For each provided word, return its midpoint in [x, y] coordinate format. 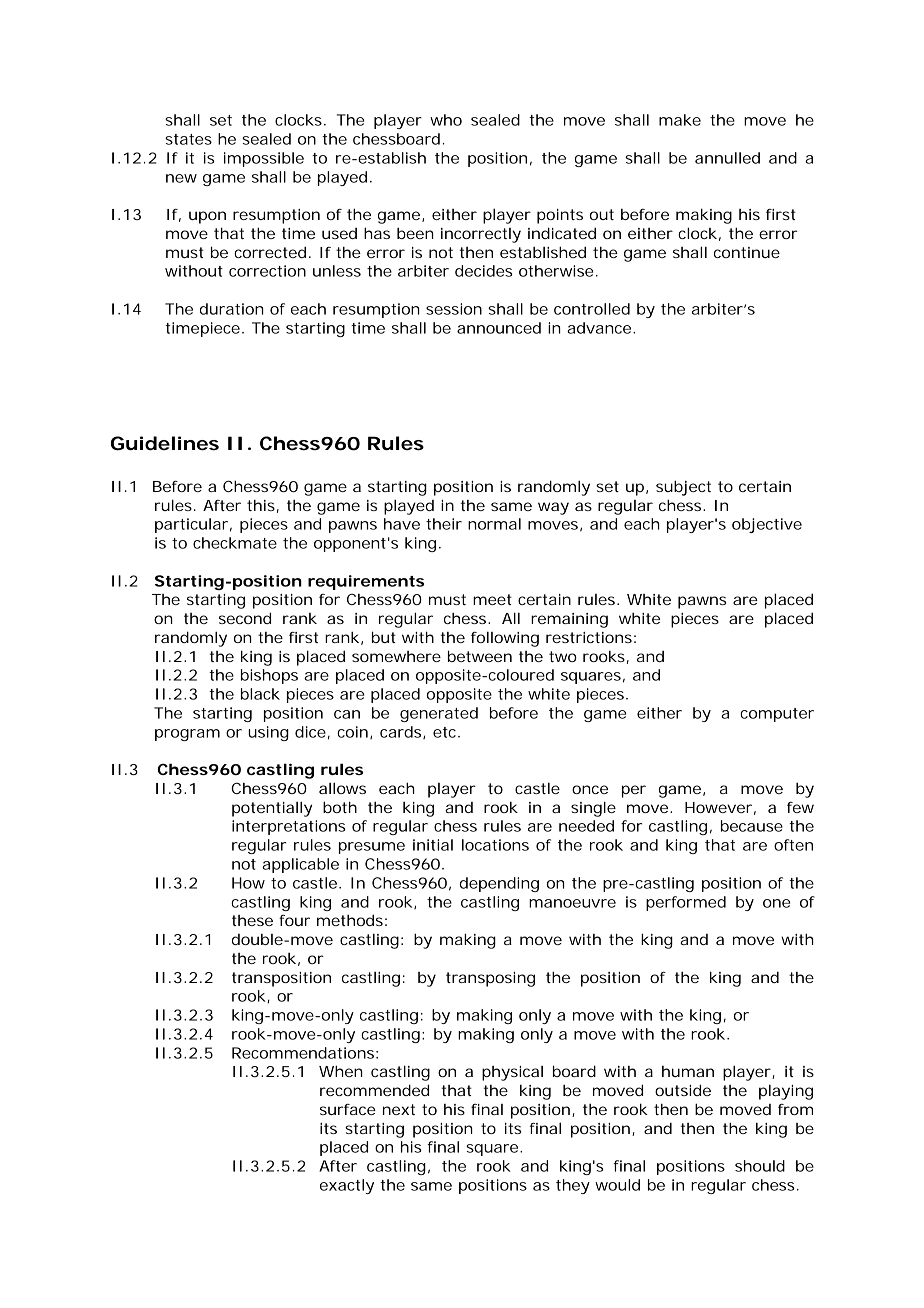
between [480, 656]
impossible [264, 159]
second [245, 618]
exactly [347, 1186]
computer [777, 715]
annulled [727, 158]
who [446, 120]
